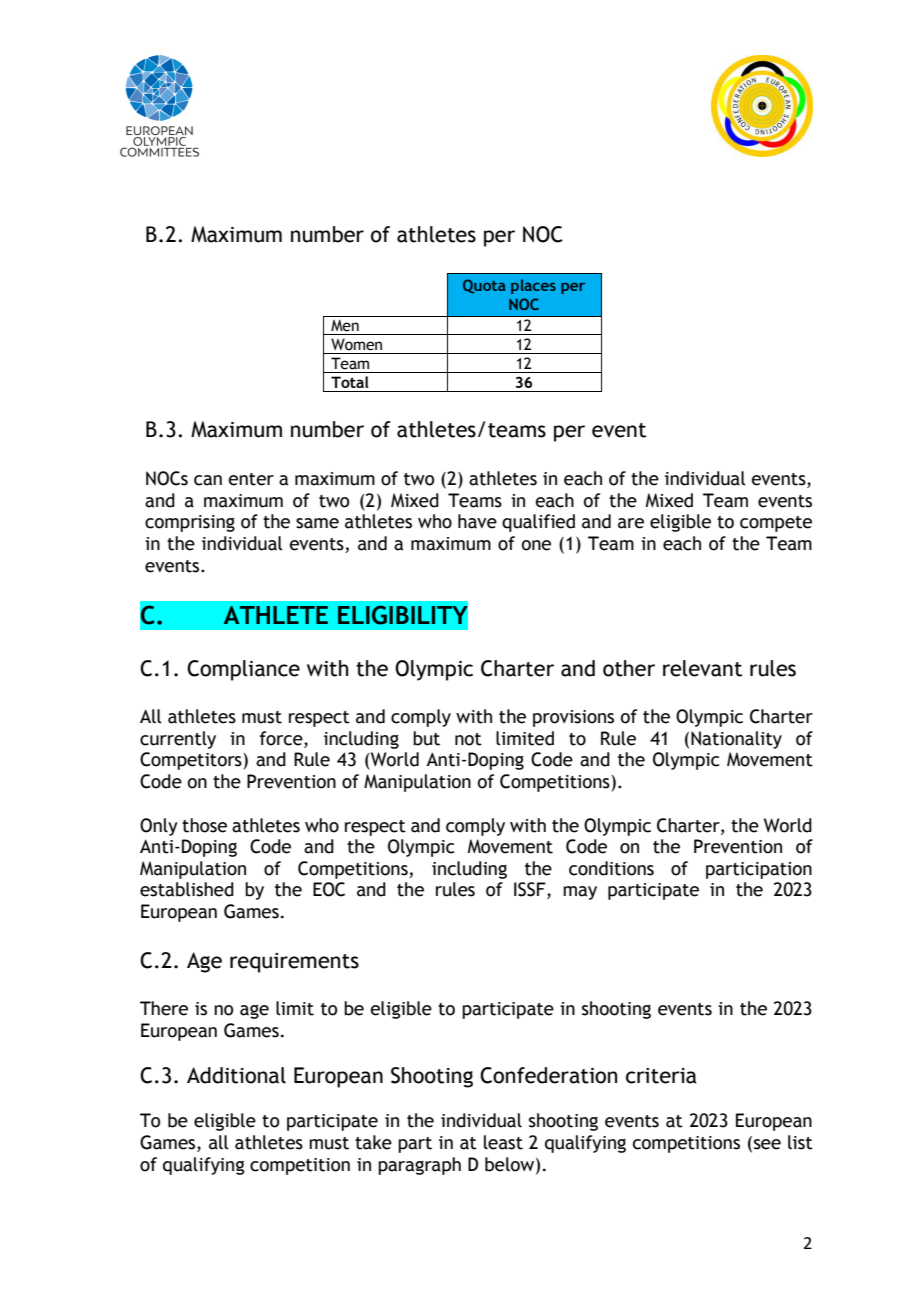 Image resolution: width=924 pixels, height=1308 pixels. I want to click on force, so click(282, 738).
